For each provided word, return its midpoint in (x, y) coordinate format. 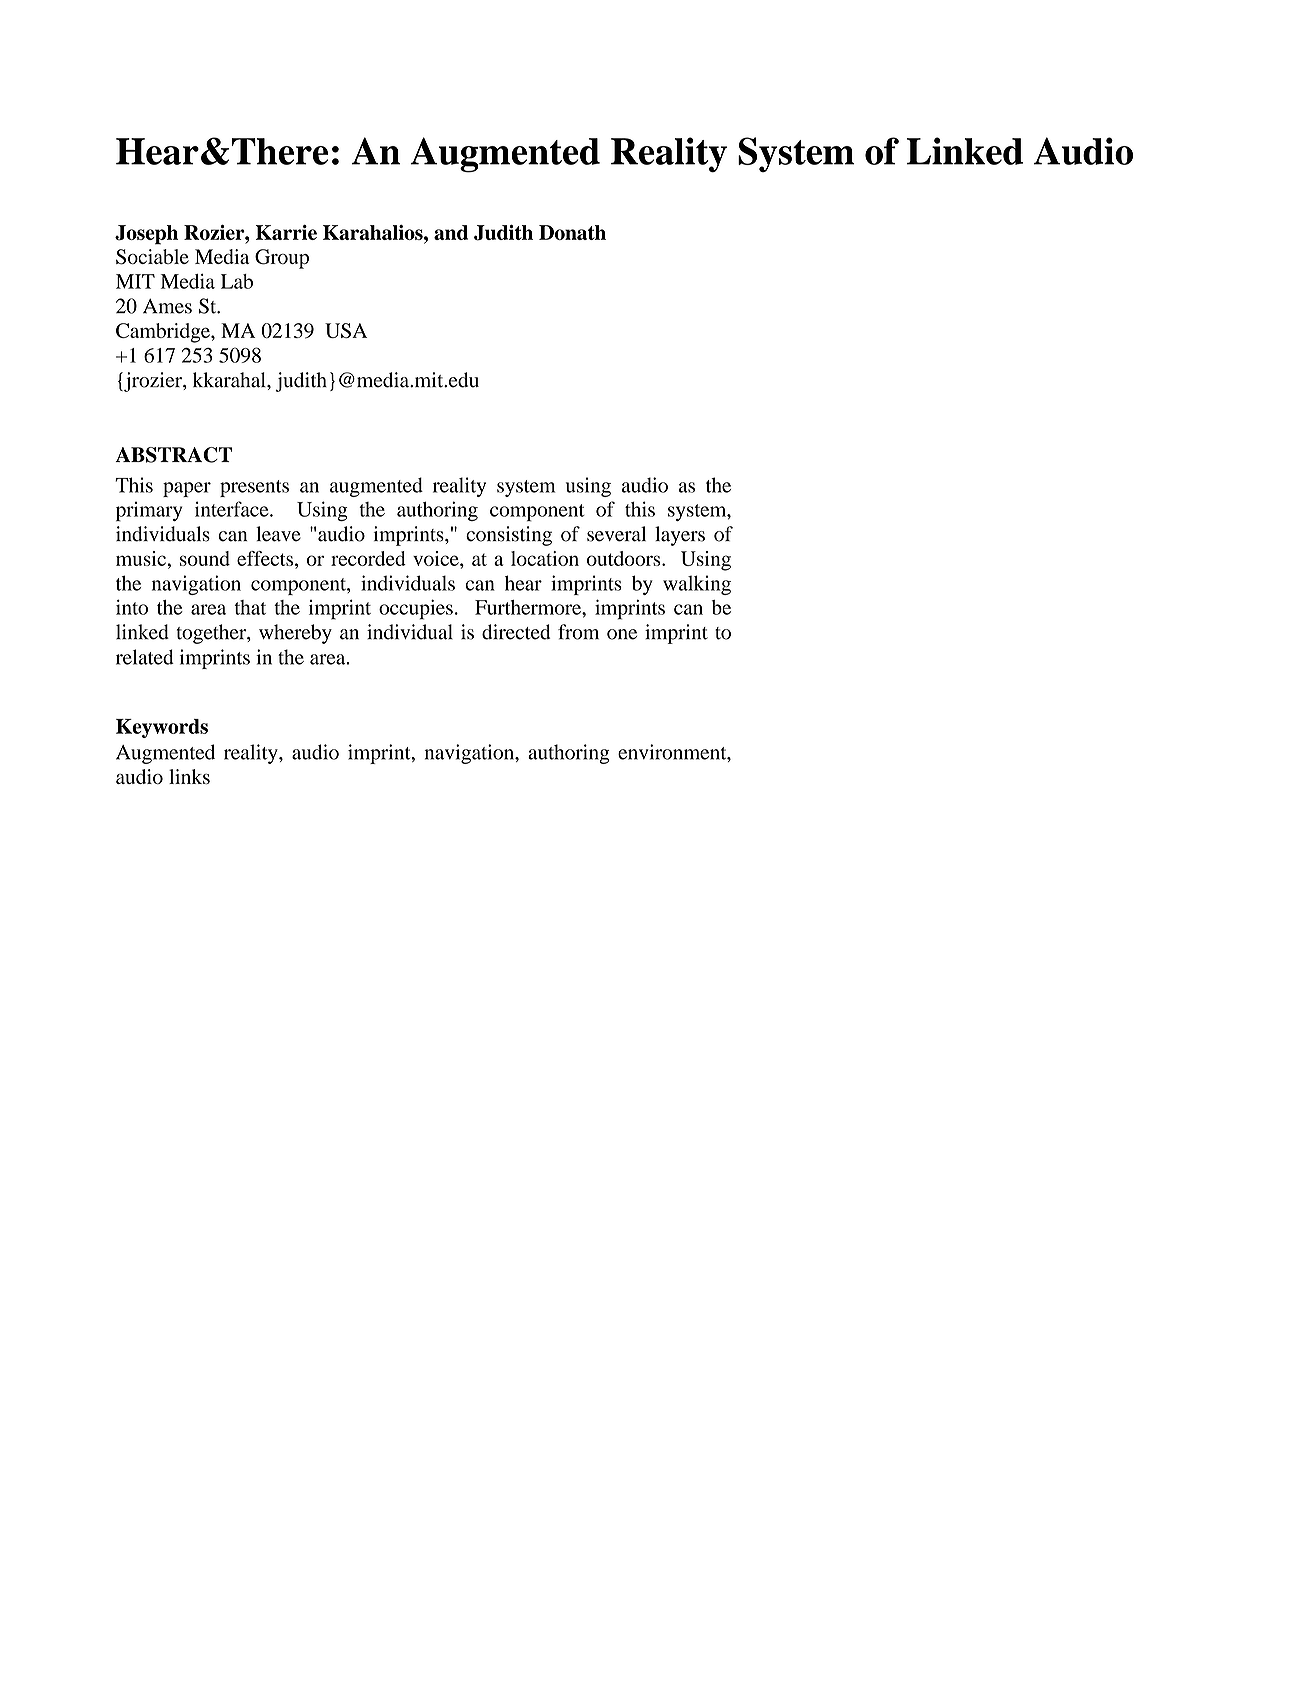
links (189, 776)
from (578, 632)
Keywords (162, 728)
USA (346, 330)
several (616, 534)
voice (437, 558)
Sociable (152, 257)
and (451, 232)
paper (187, 489)
